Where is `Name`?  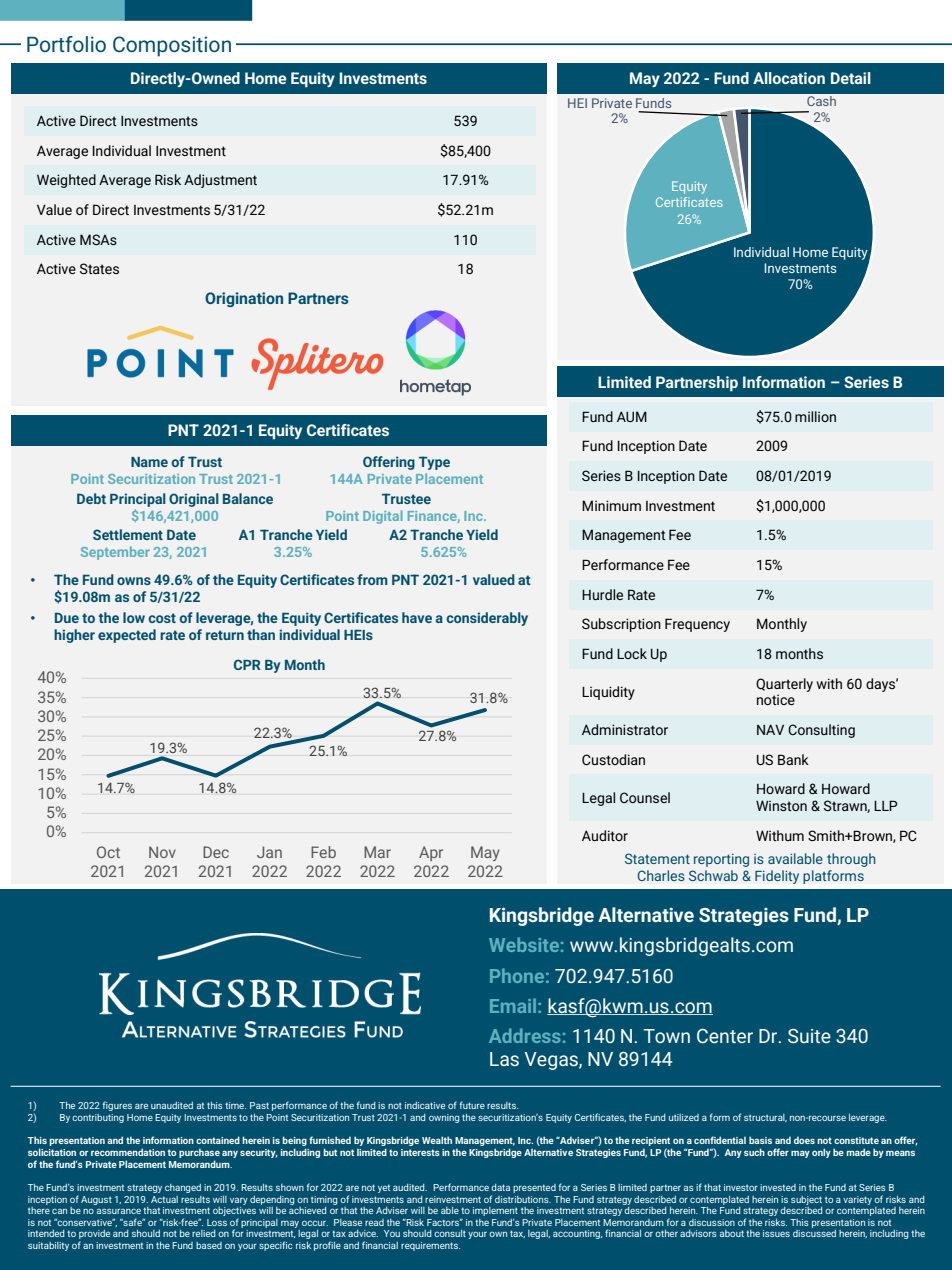 Name is located at coordinates (149, 462).
